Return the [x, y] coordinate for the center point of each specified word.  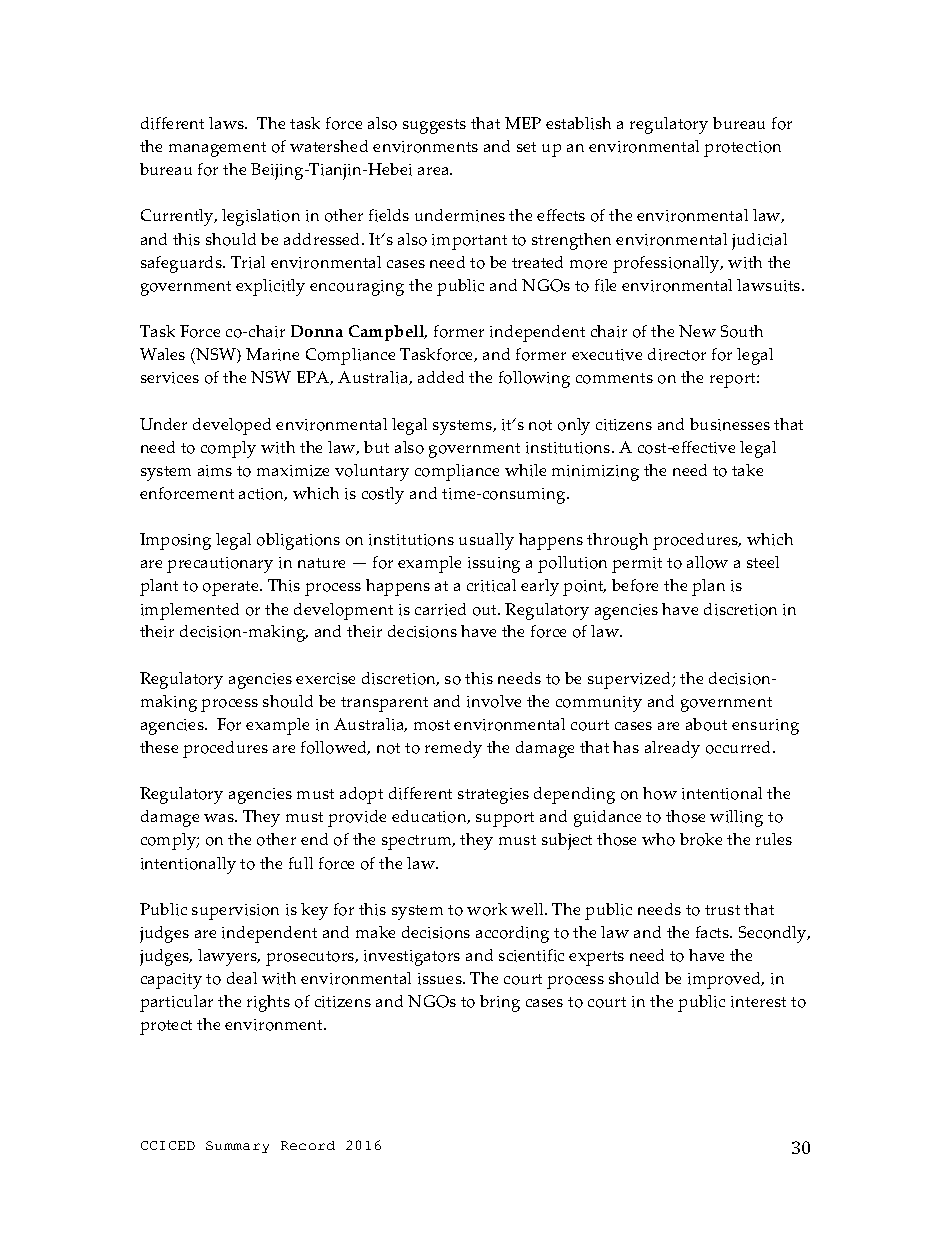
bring [500, 1003]
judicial [759, 241]
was [220, 818]
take [747, 470]
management [217, 149]
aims [215, 471]
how [660, 793]
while [525, 470]
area [435, 171]
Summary [237, 1147]
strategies [493, 796]
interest [758, 1002]
